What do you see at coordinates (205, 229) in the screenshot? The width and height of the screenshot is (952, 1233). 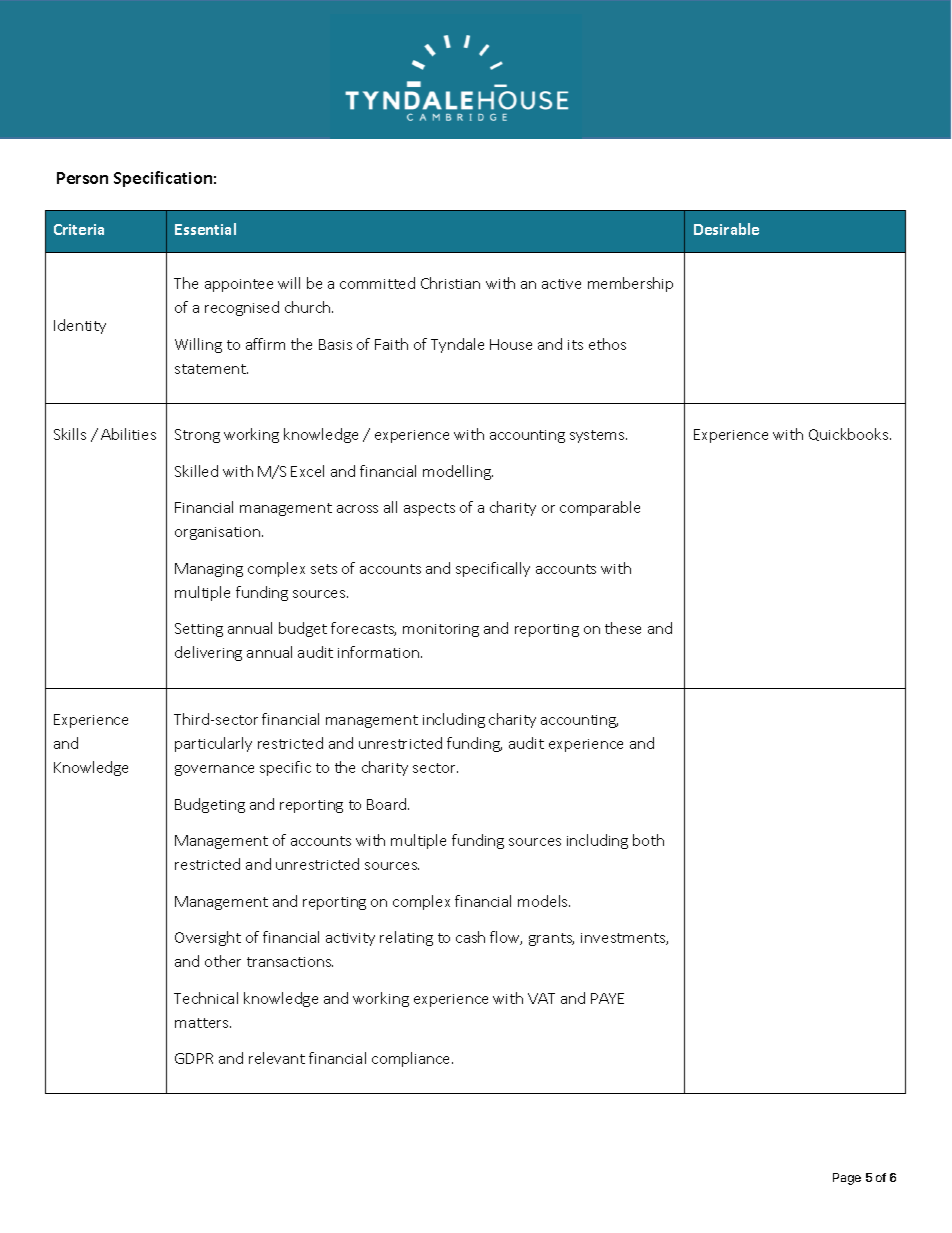 I see `Essential` at bounding box center [205, 229].
